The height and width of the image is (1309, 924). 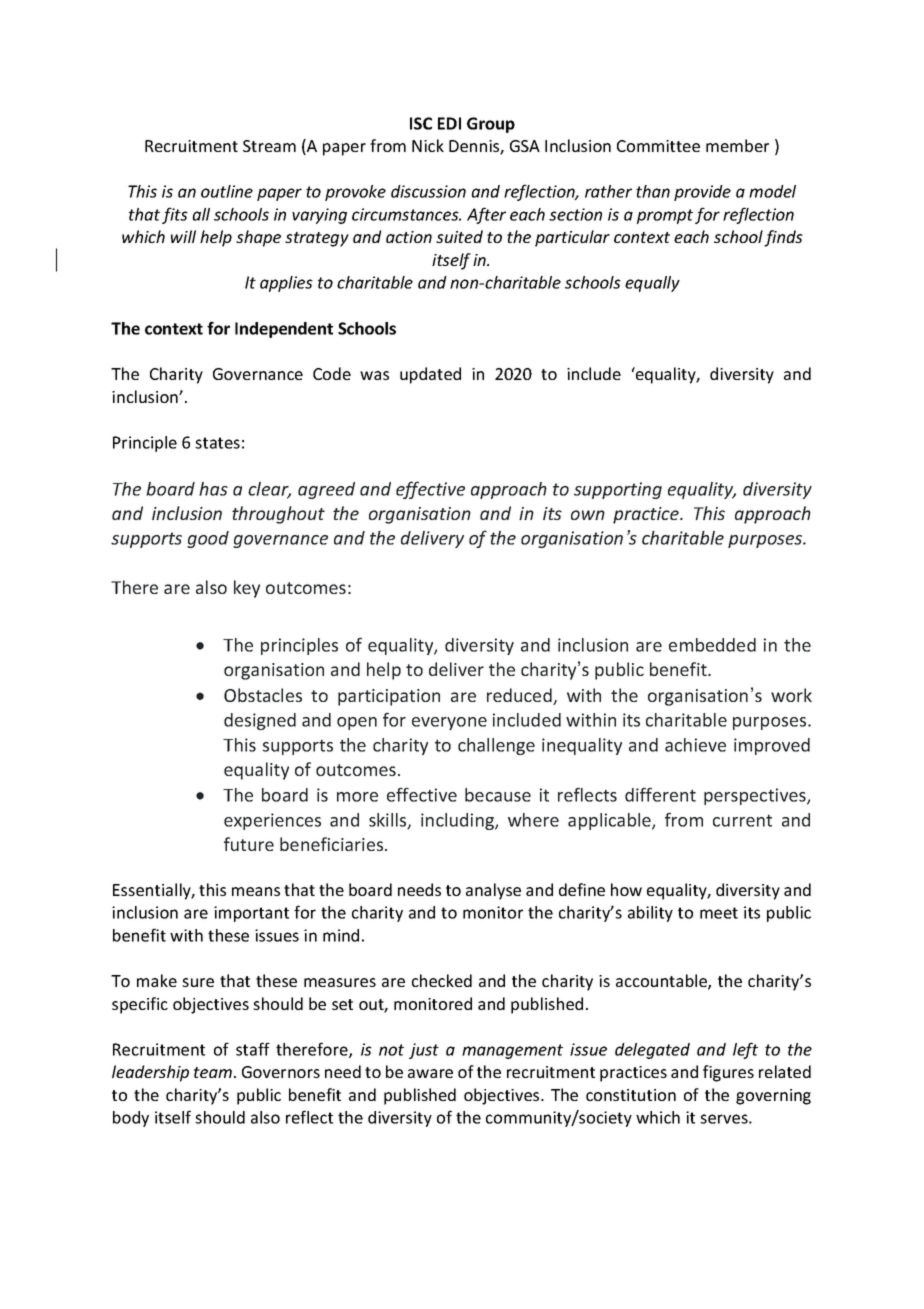 I want to click on key, so click(x=247, y=589).
